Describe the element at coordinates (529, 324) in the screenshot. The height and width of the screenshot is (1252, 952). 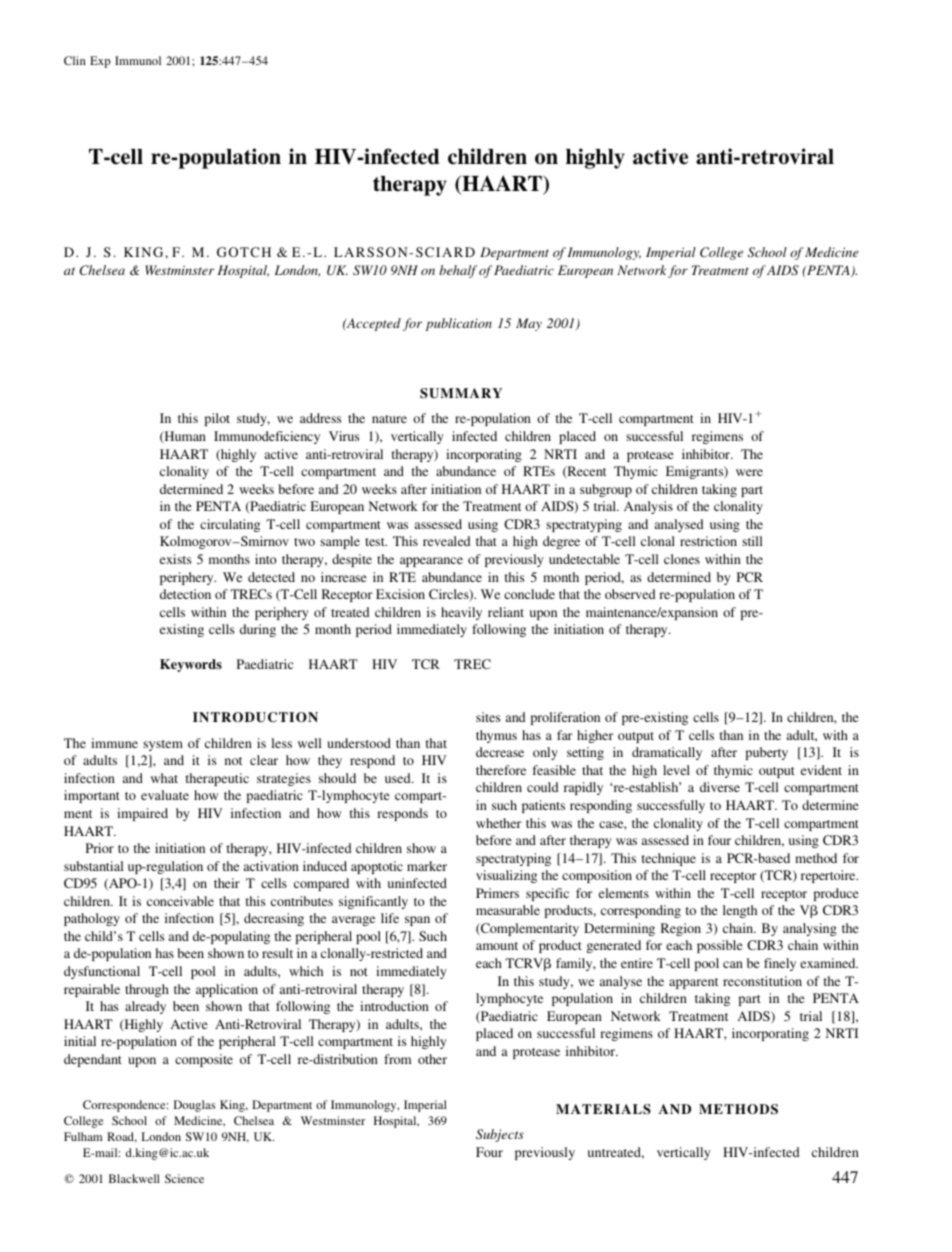
I see `May` at that location.
